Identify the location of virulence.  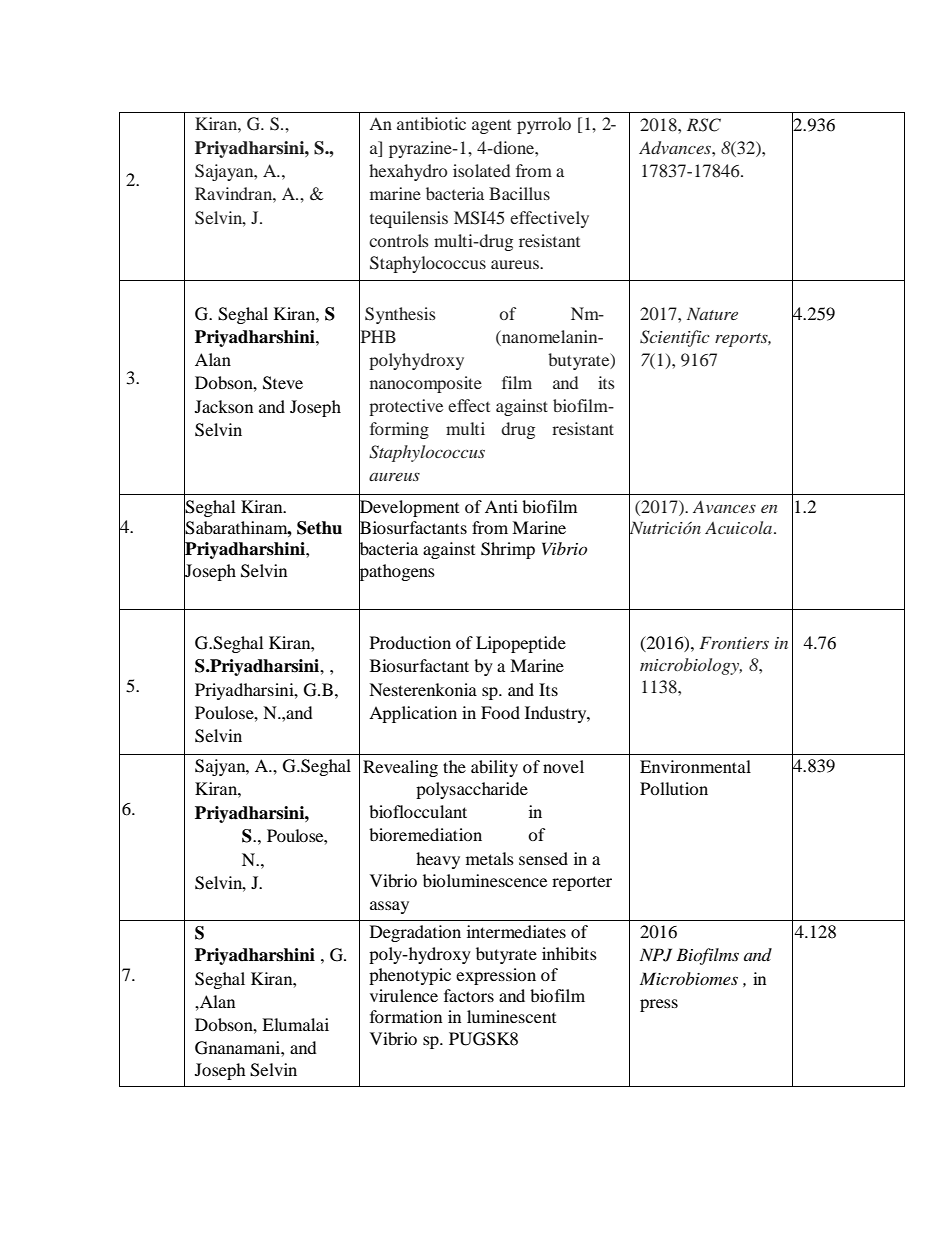
(404, 995).
